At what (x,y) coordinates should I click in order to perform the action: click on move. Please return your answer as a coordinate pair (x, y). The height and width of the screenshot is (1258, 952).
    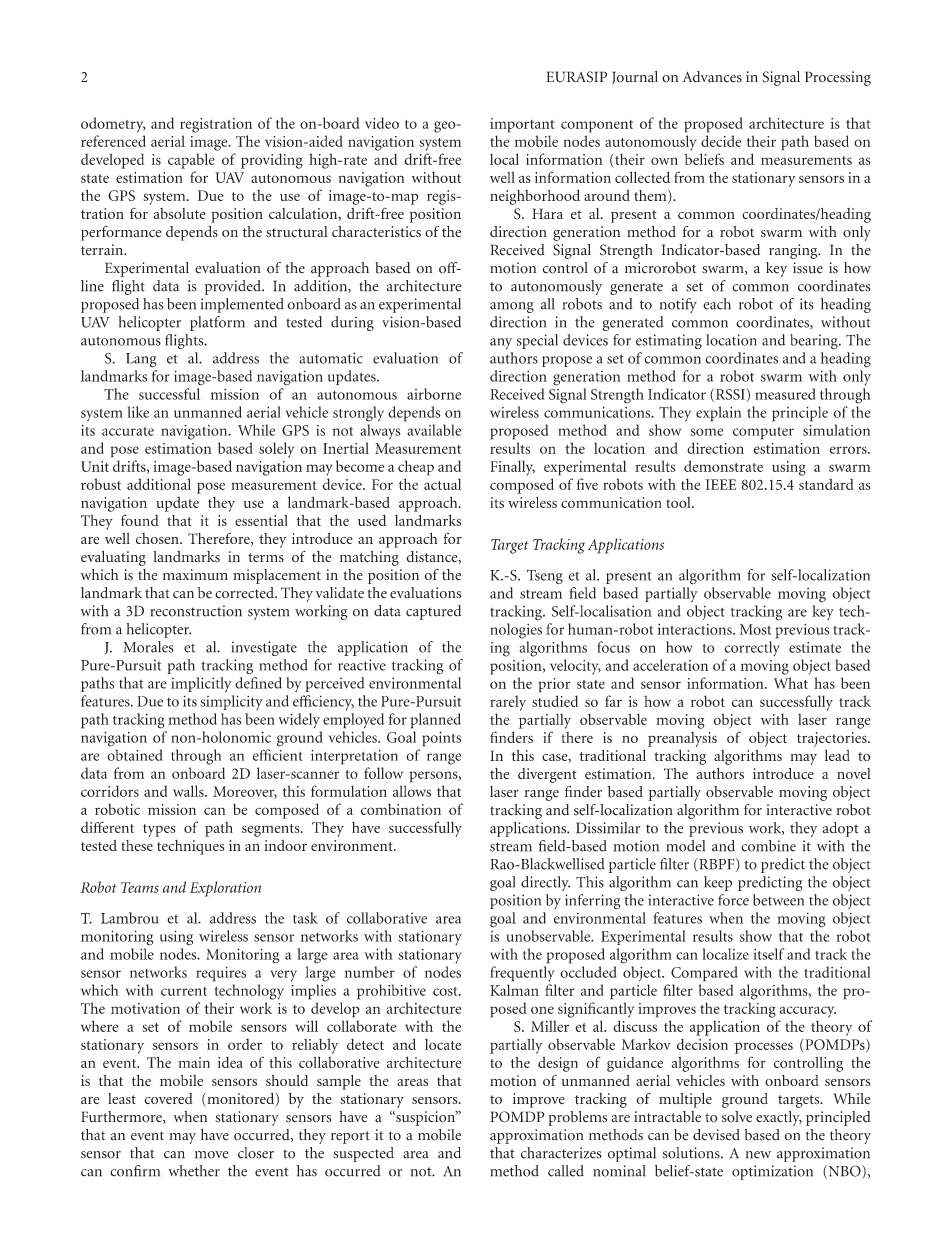
    Looking at the image, I should click on (212, 1155).
